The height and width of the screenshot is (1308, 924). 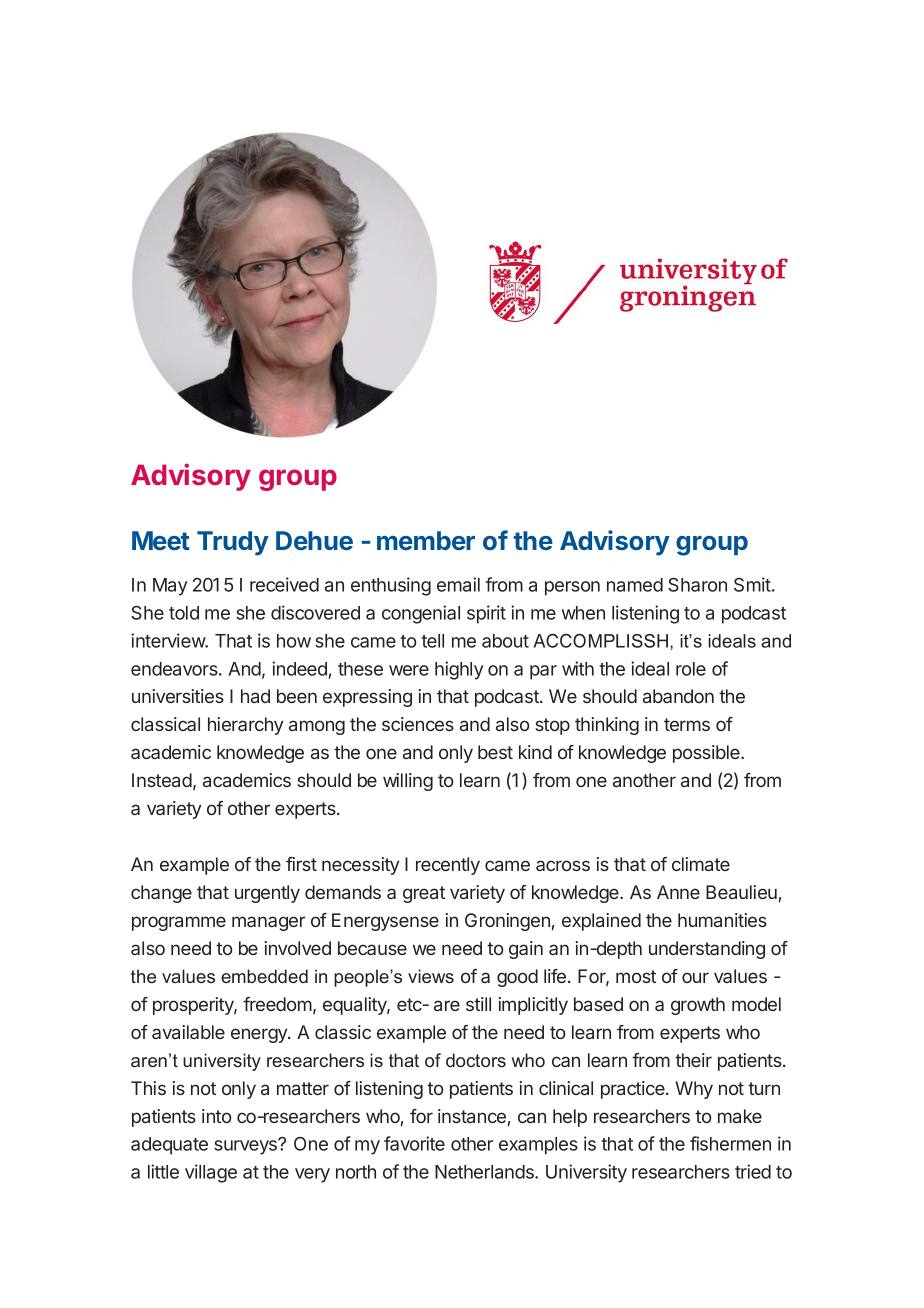 What do you see at coordinates (426, 540) in the screenshot?
I see `member` at bounding box center [426, 540].
